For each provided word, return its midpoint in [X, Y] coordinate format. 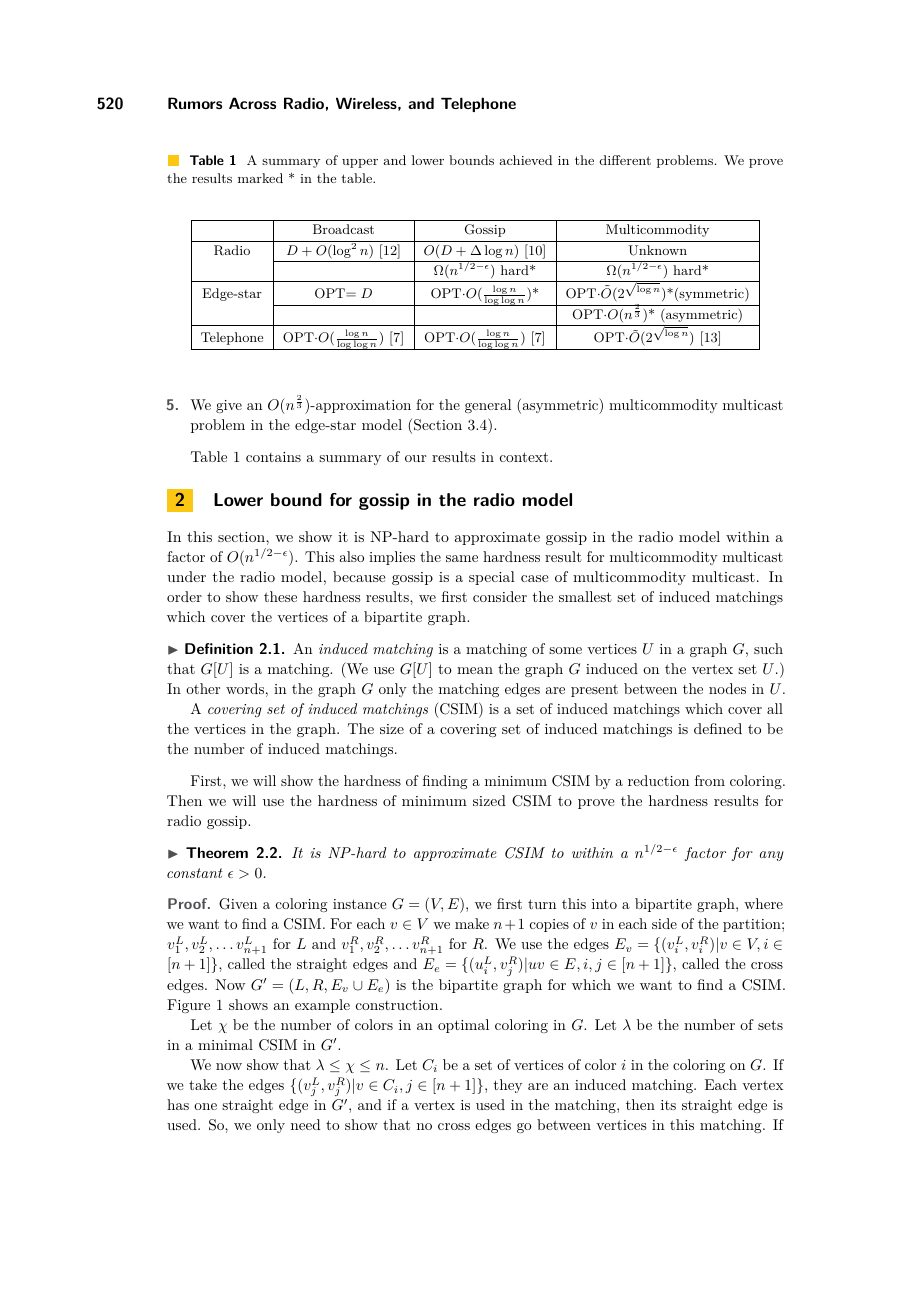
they [507, 1086]
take [203, 1084]
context [524, 457]
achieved [525, 160]
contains [273, 457]
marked [260, 178]
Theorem [217, 852]
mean [475, 670]
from [710, 780]
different [625, 160]
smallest [585, 596]
